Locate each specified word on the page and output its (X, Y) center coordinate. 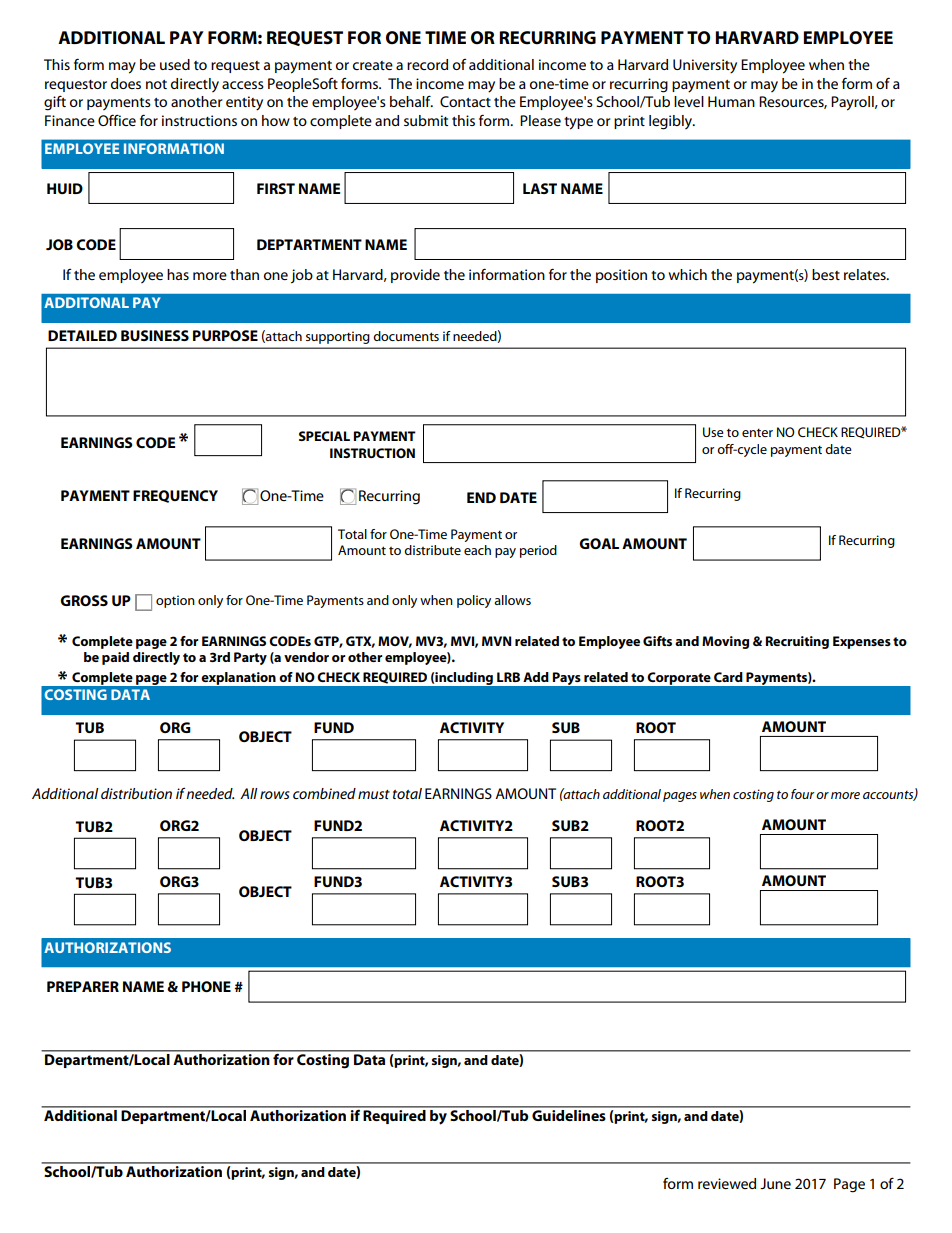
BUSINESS (155, 335)
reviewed (727, 1183)
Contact (465, 101)
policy (474, 601)
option (175, 601)
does (126, 83)
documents (406, 336)
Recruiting (797, 642)
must (374, 794)
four (803, 794)
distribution (136, 793)
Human (731, 101)
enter (757, 432)
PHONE (206, 986)
